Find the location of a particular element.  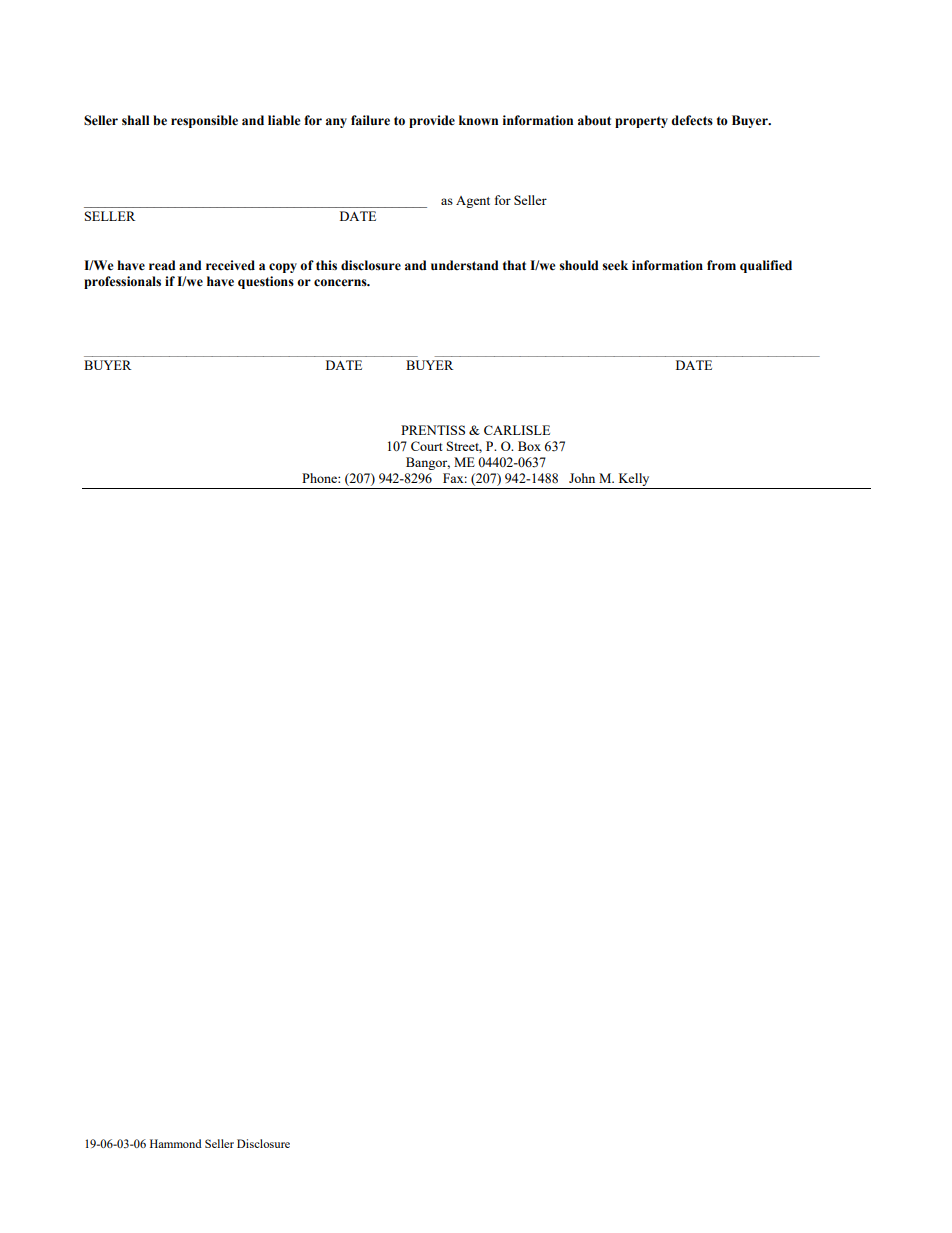

PRENTISS is located at coordinates (433, 430).
